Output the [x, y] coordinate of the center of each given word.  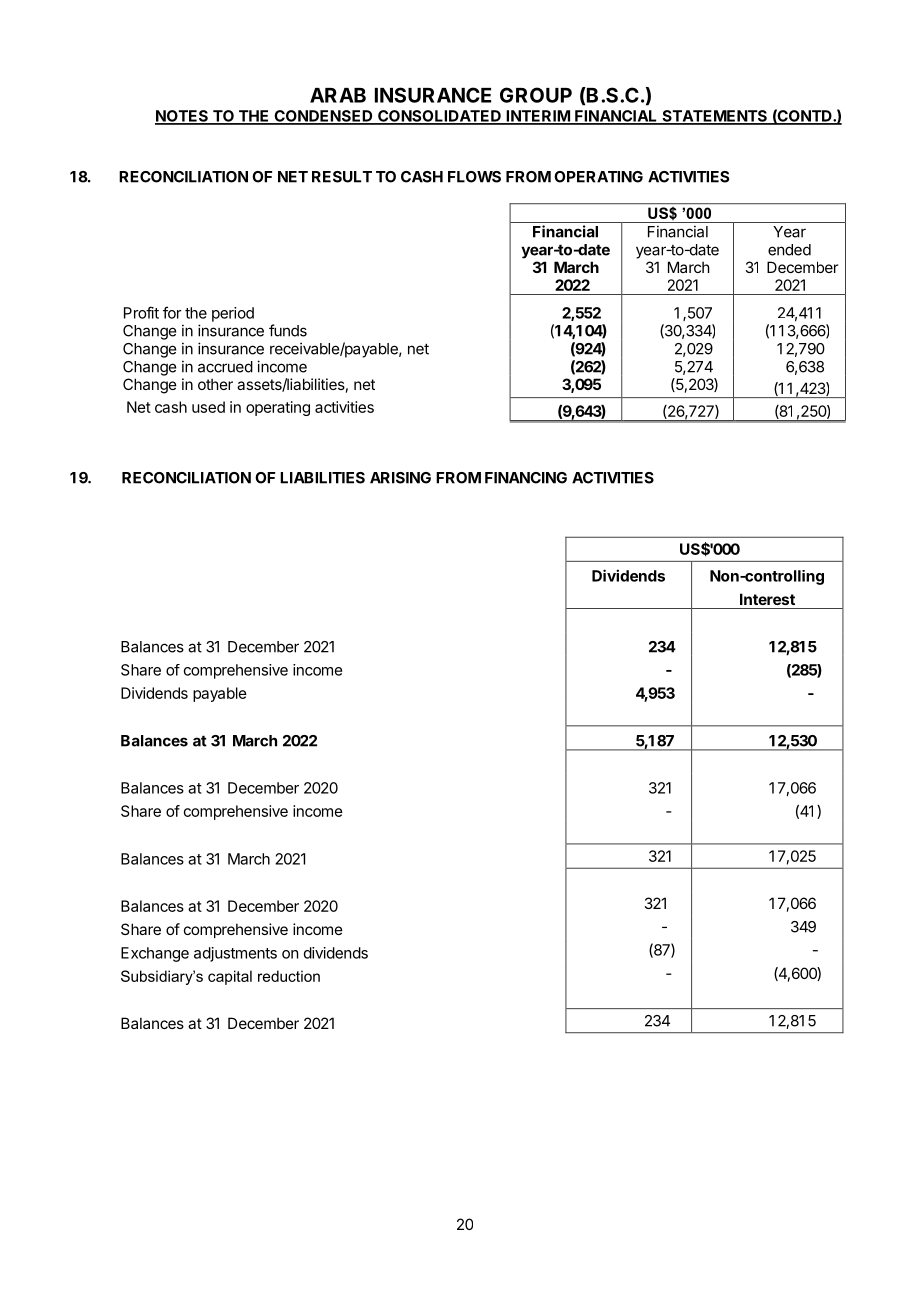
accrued [225, 367]
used [208, 407]
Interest [767, 599]
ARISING [400, 478]
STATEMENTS [714, 117]
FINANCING [526, 478]
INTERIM [537, 117]
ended [789, 250]
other [215, 384]
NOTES [182, 117]
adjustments [235, 954]
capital [230, 977]
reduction [289, 976]
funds [288, 330]
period [233, 314]
